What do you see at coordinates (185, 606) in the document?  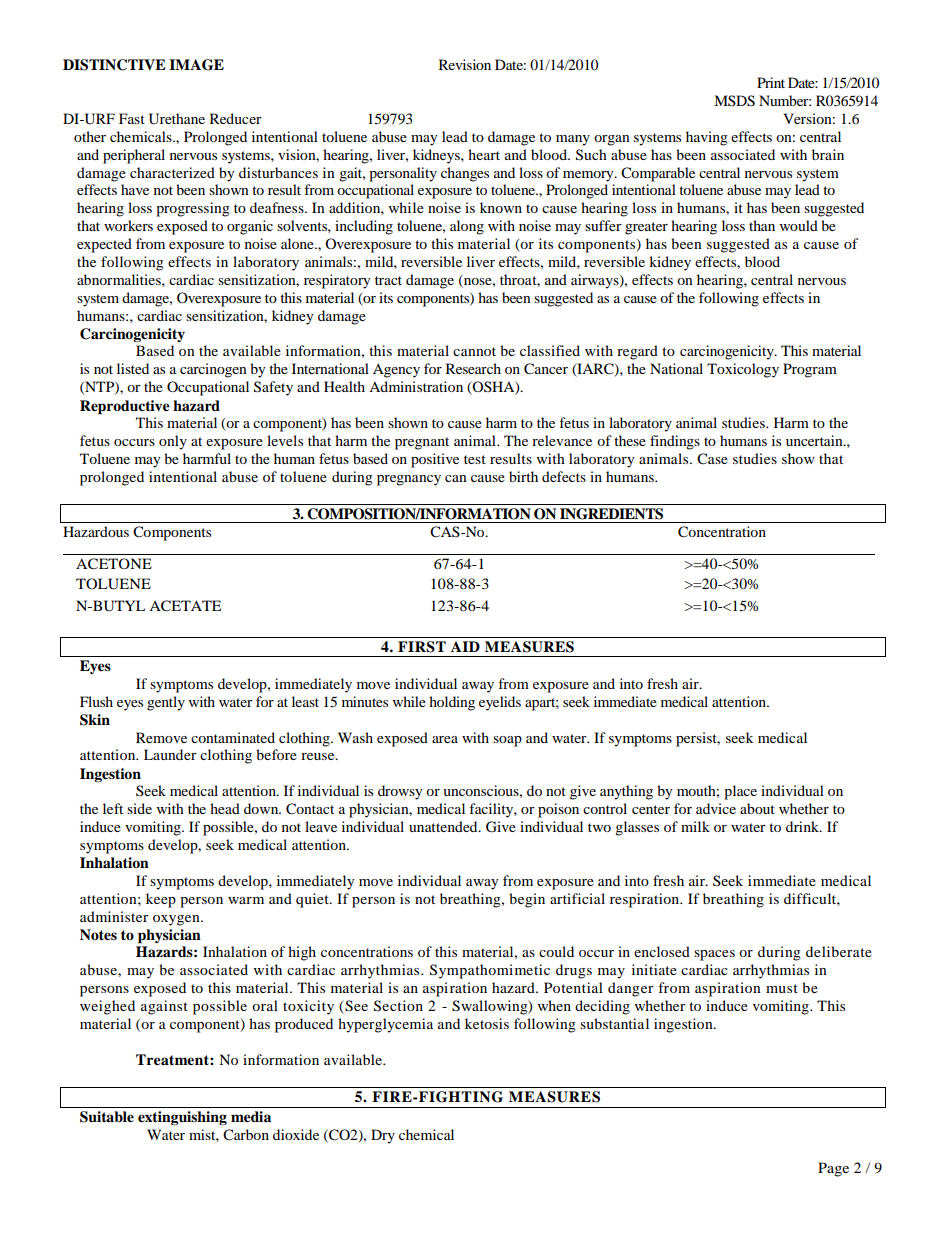 I see `ACETATE` at bounding box center [185, 606].
